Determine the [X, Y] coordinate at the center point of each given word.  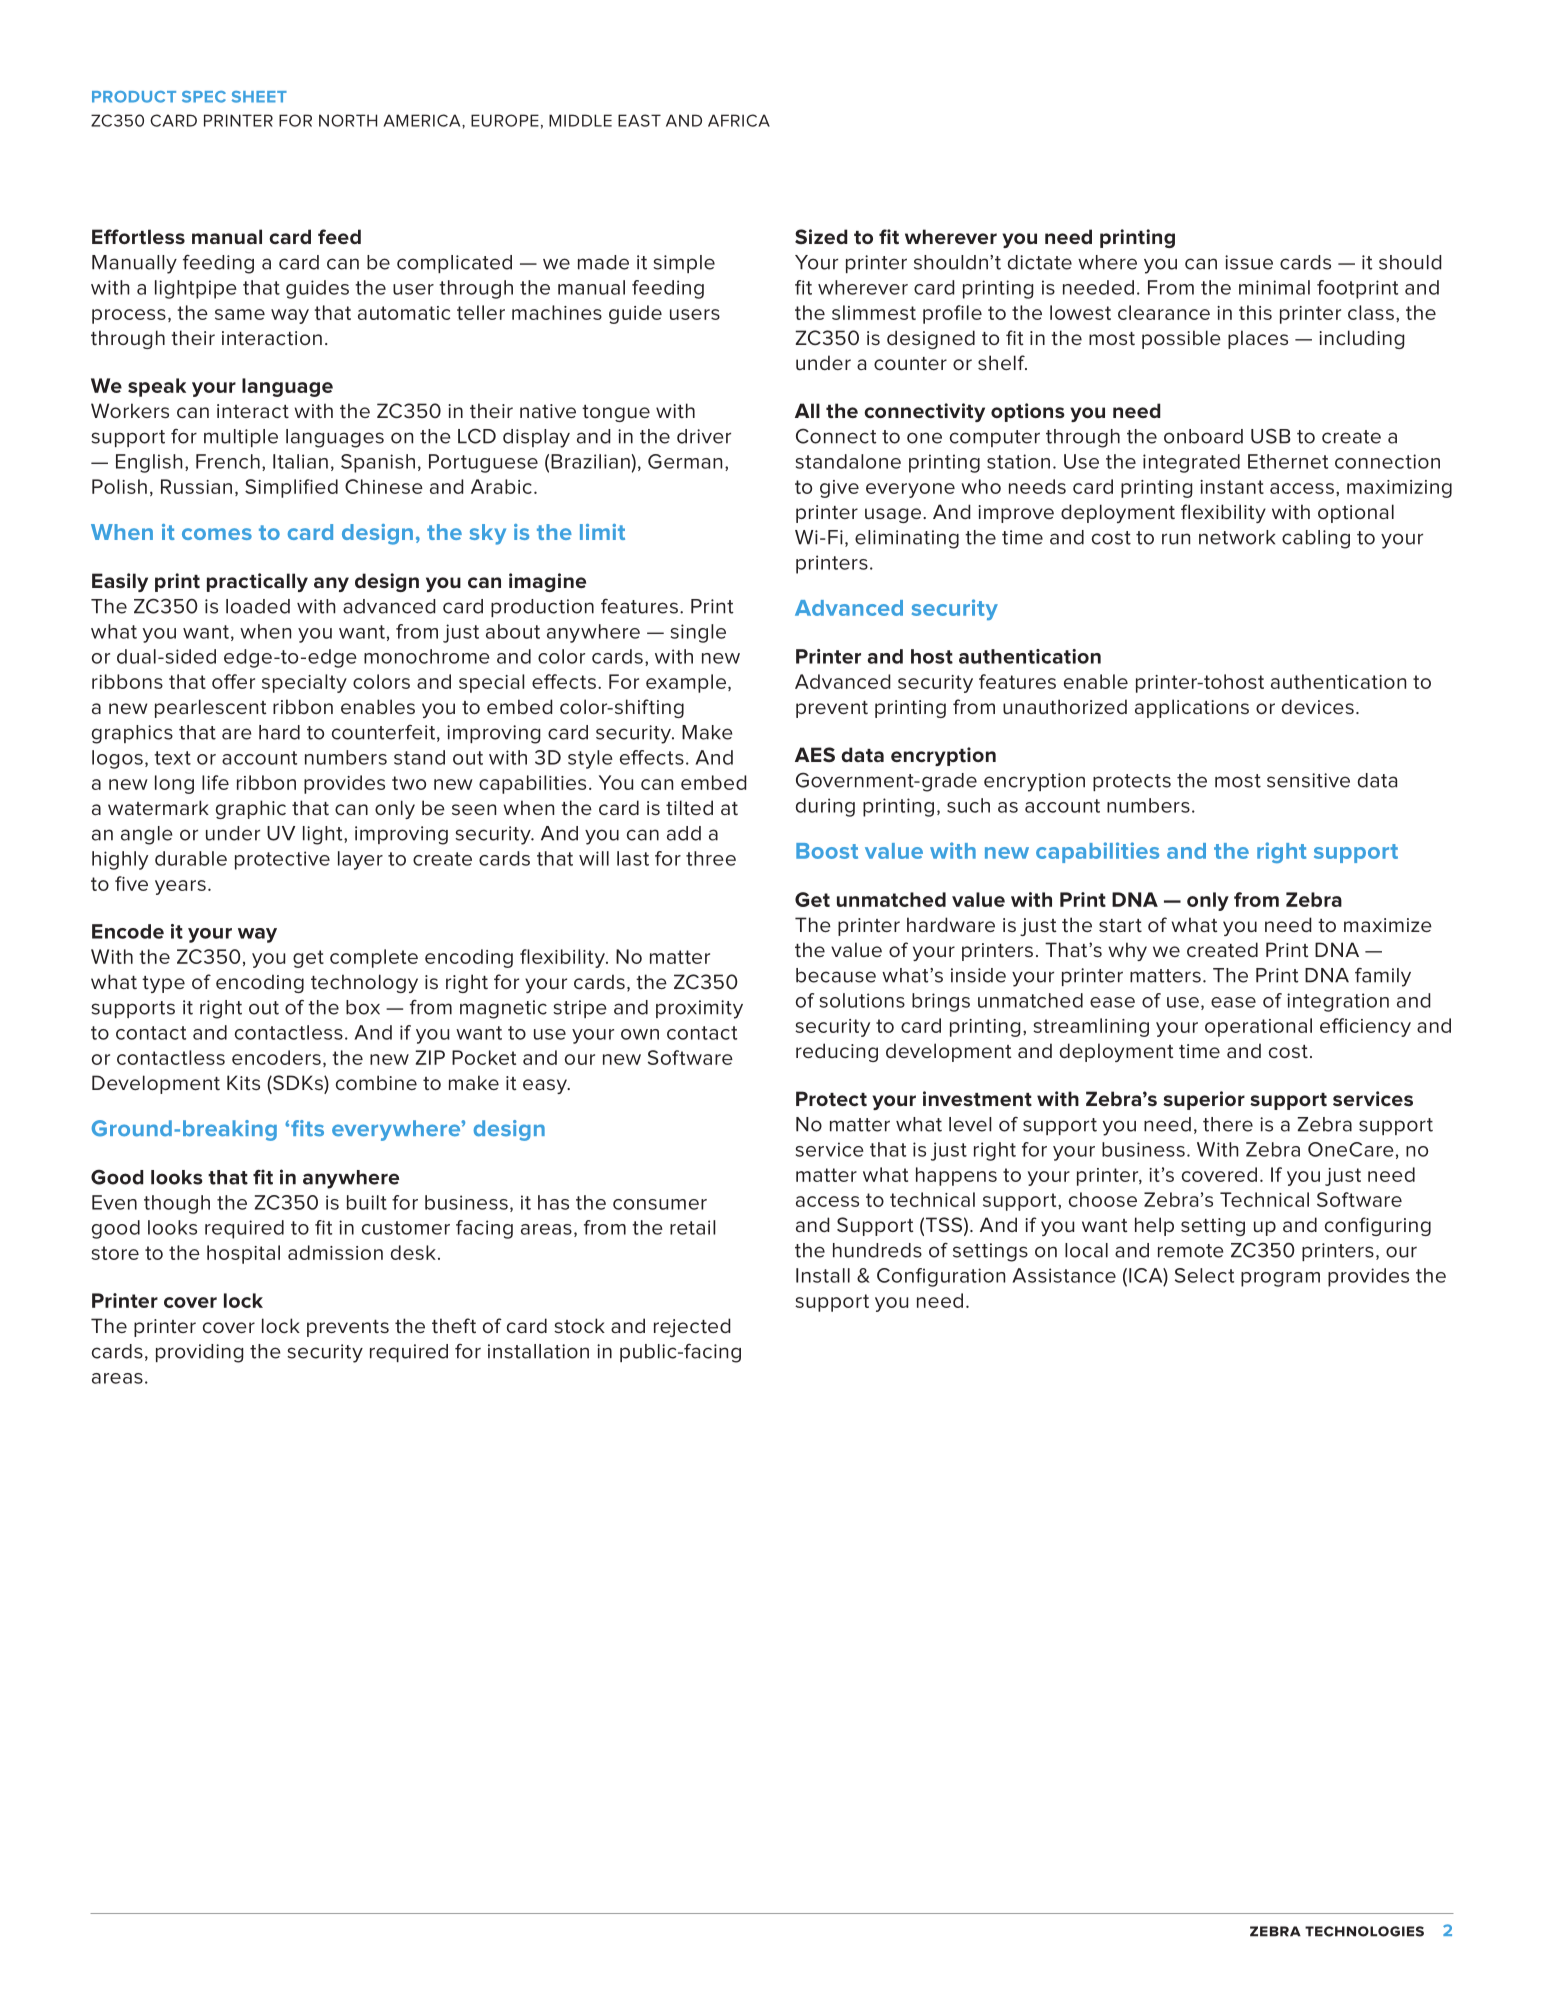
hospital [243, 1254]
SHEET [259, 97]
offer [233, 681]
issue [1249, 262]
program [1280, 1279]
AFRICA [739, 120]
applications [1192, 708]
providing [199, 1353]
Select [1204, 1275]
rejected [692, 1327]
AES [815, 754]
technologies [1364, 1931]
